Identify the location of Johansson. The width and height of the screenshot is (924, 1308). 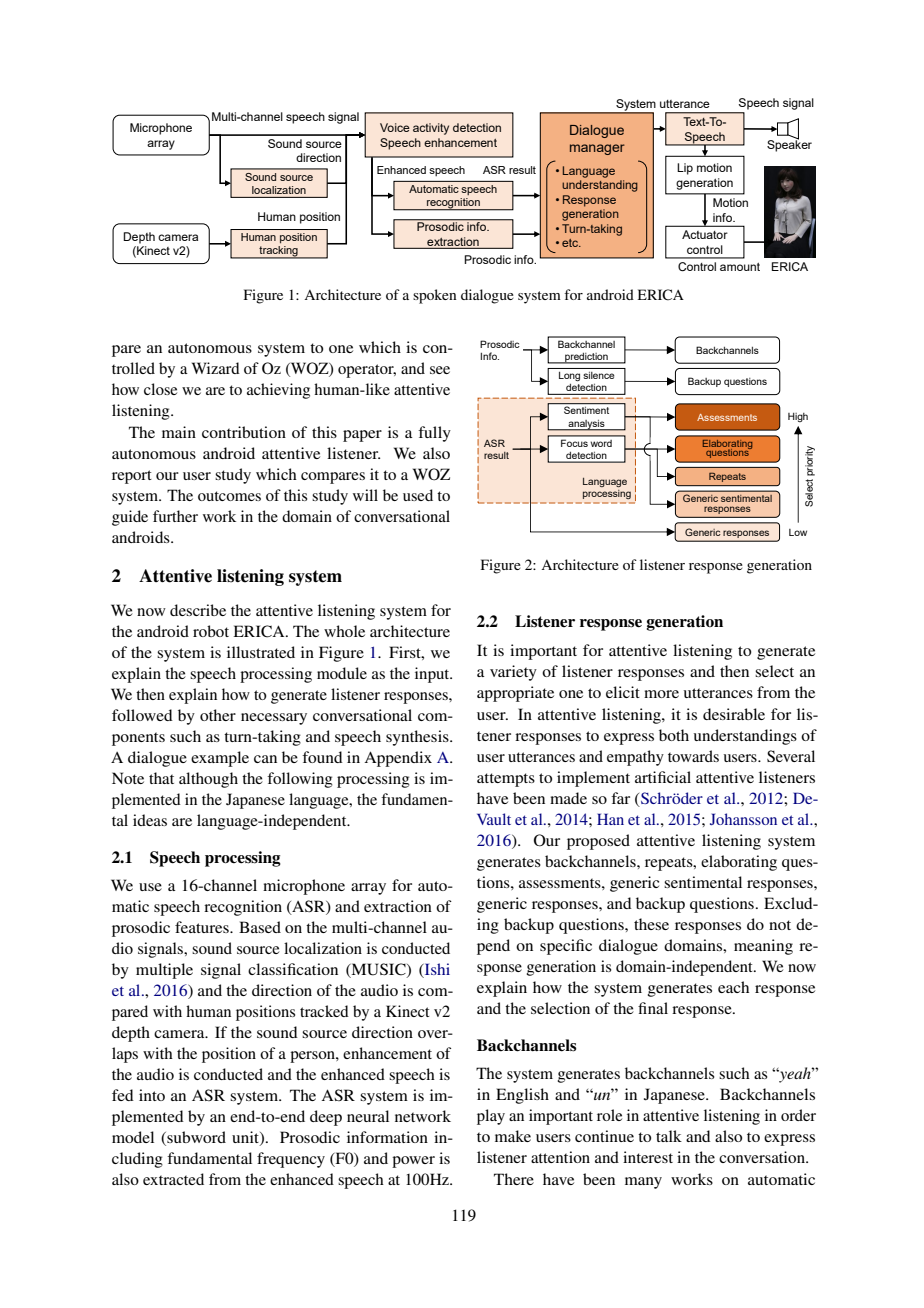
(743, 819).
